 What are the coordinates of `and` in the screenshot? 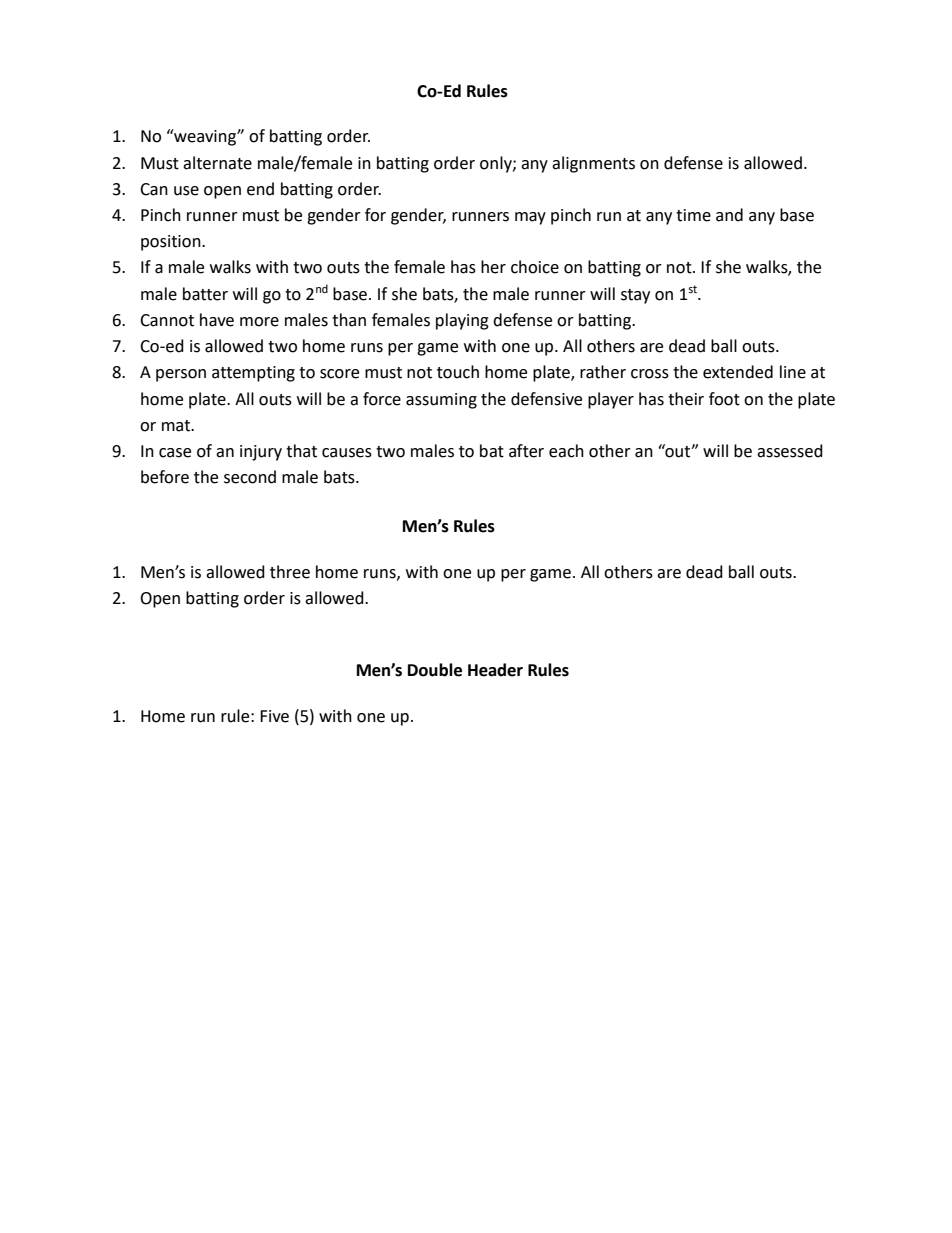 It's located at (729, 215).
